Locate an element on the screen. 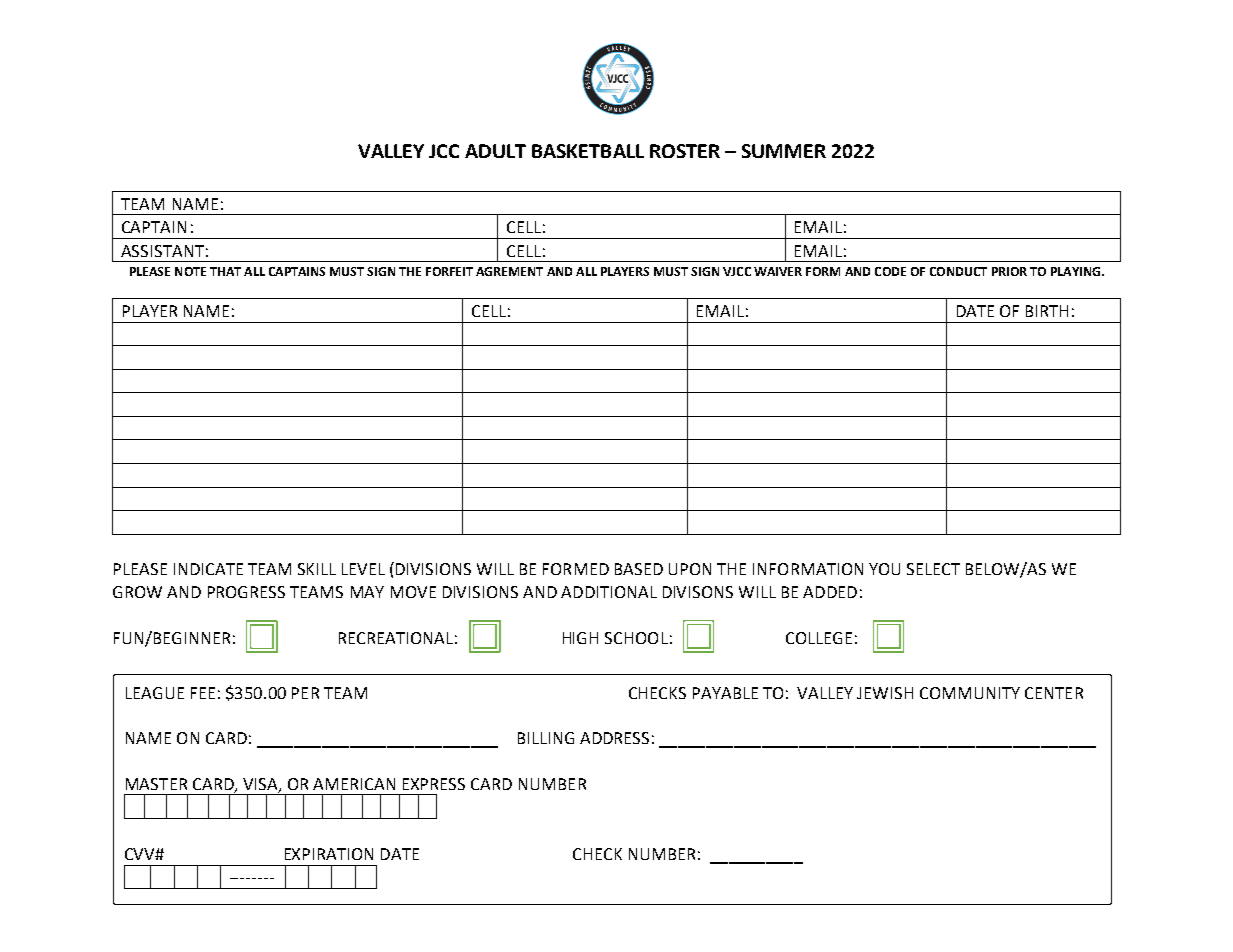 The height and width of the screenshot is (952, 1233). FEE is located at coordinates (203, 693).
